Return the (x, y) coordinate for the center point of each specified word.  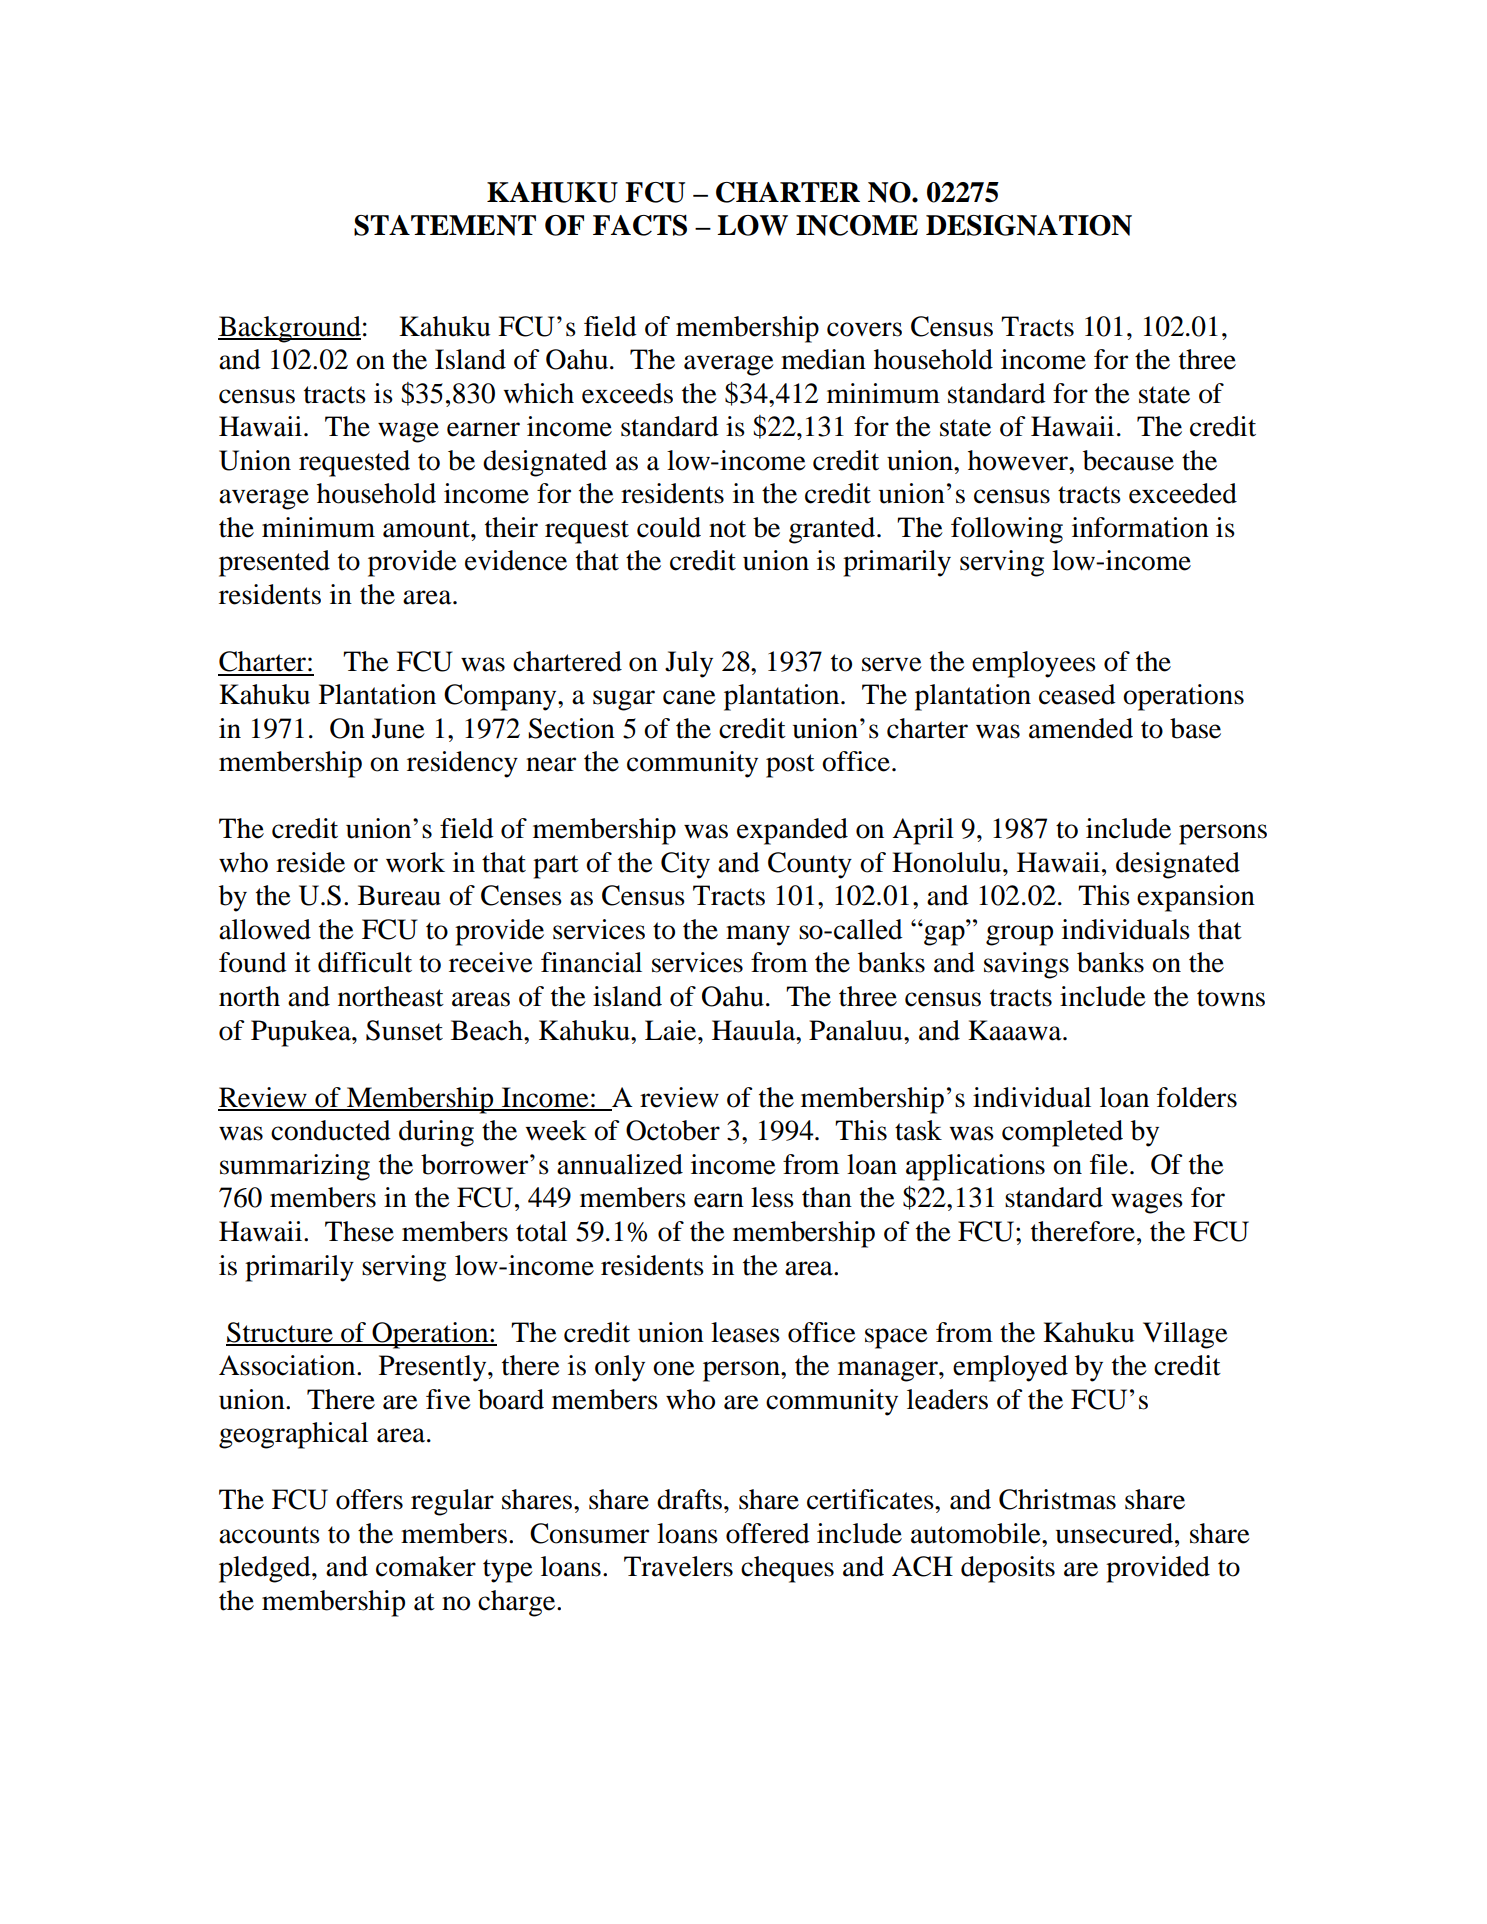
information (1140, 527)
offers (369, 1499)
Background (289, 329)
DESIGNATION (1029, 225)
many (758, 935)
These (359, 1231)
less (772, 1197)
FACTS (640, 225)
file (1109, 1164)
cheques (787, 1569)
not (727, 529)
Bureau (399, 895)
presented (274, 563)
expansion (1196, 898)
